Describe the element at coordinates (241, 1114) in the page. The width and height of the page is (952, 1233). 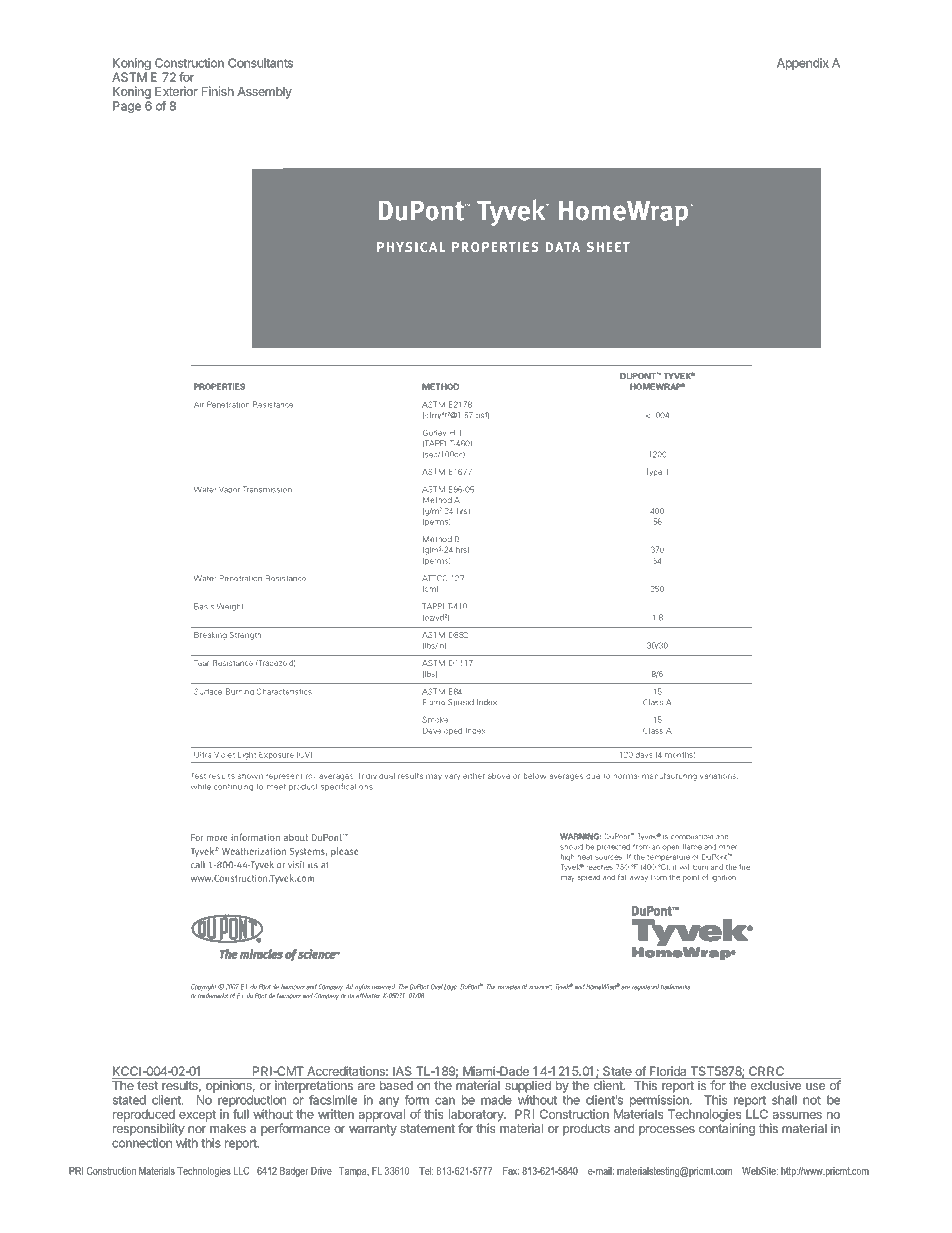
I see `full` at that location.
